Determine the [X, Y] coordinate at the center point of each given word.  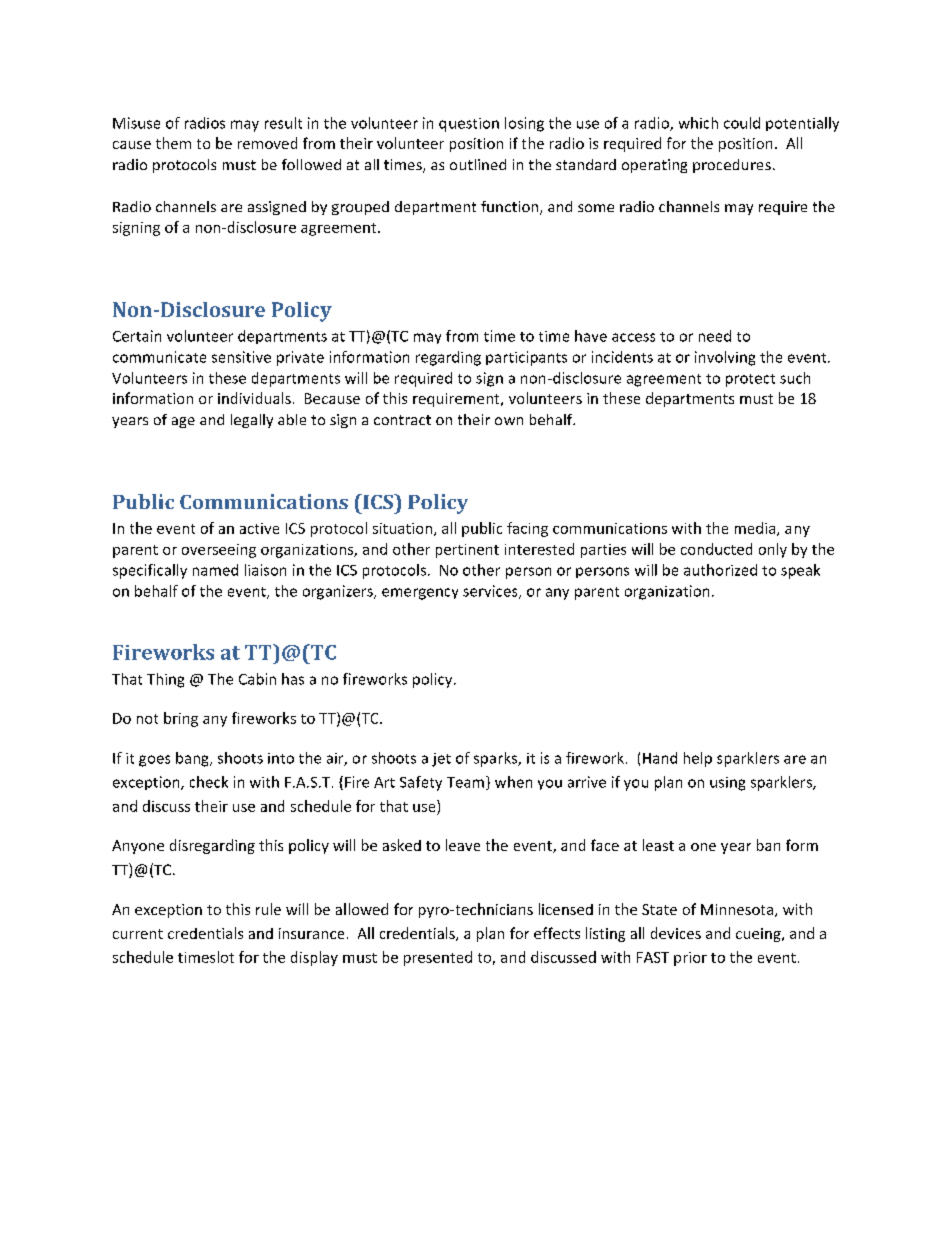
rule [268, 909]
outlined [478, 164]
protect [750, 380]
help [698, 759]
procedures [732, 166]
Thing [165, 680]
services [491, 592]
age [183, 422]
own [509, 421]
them [173, 143]
